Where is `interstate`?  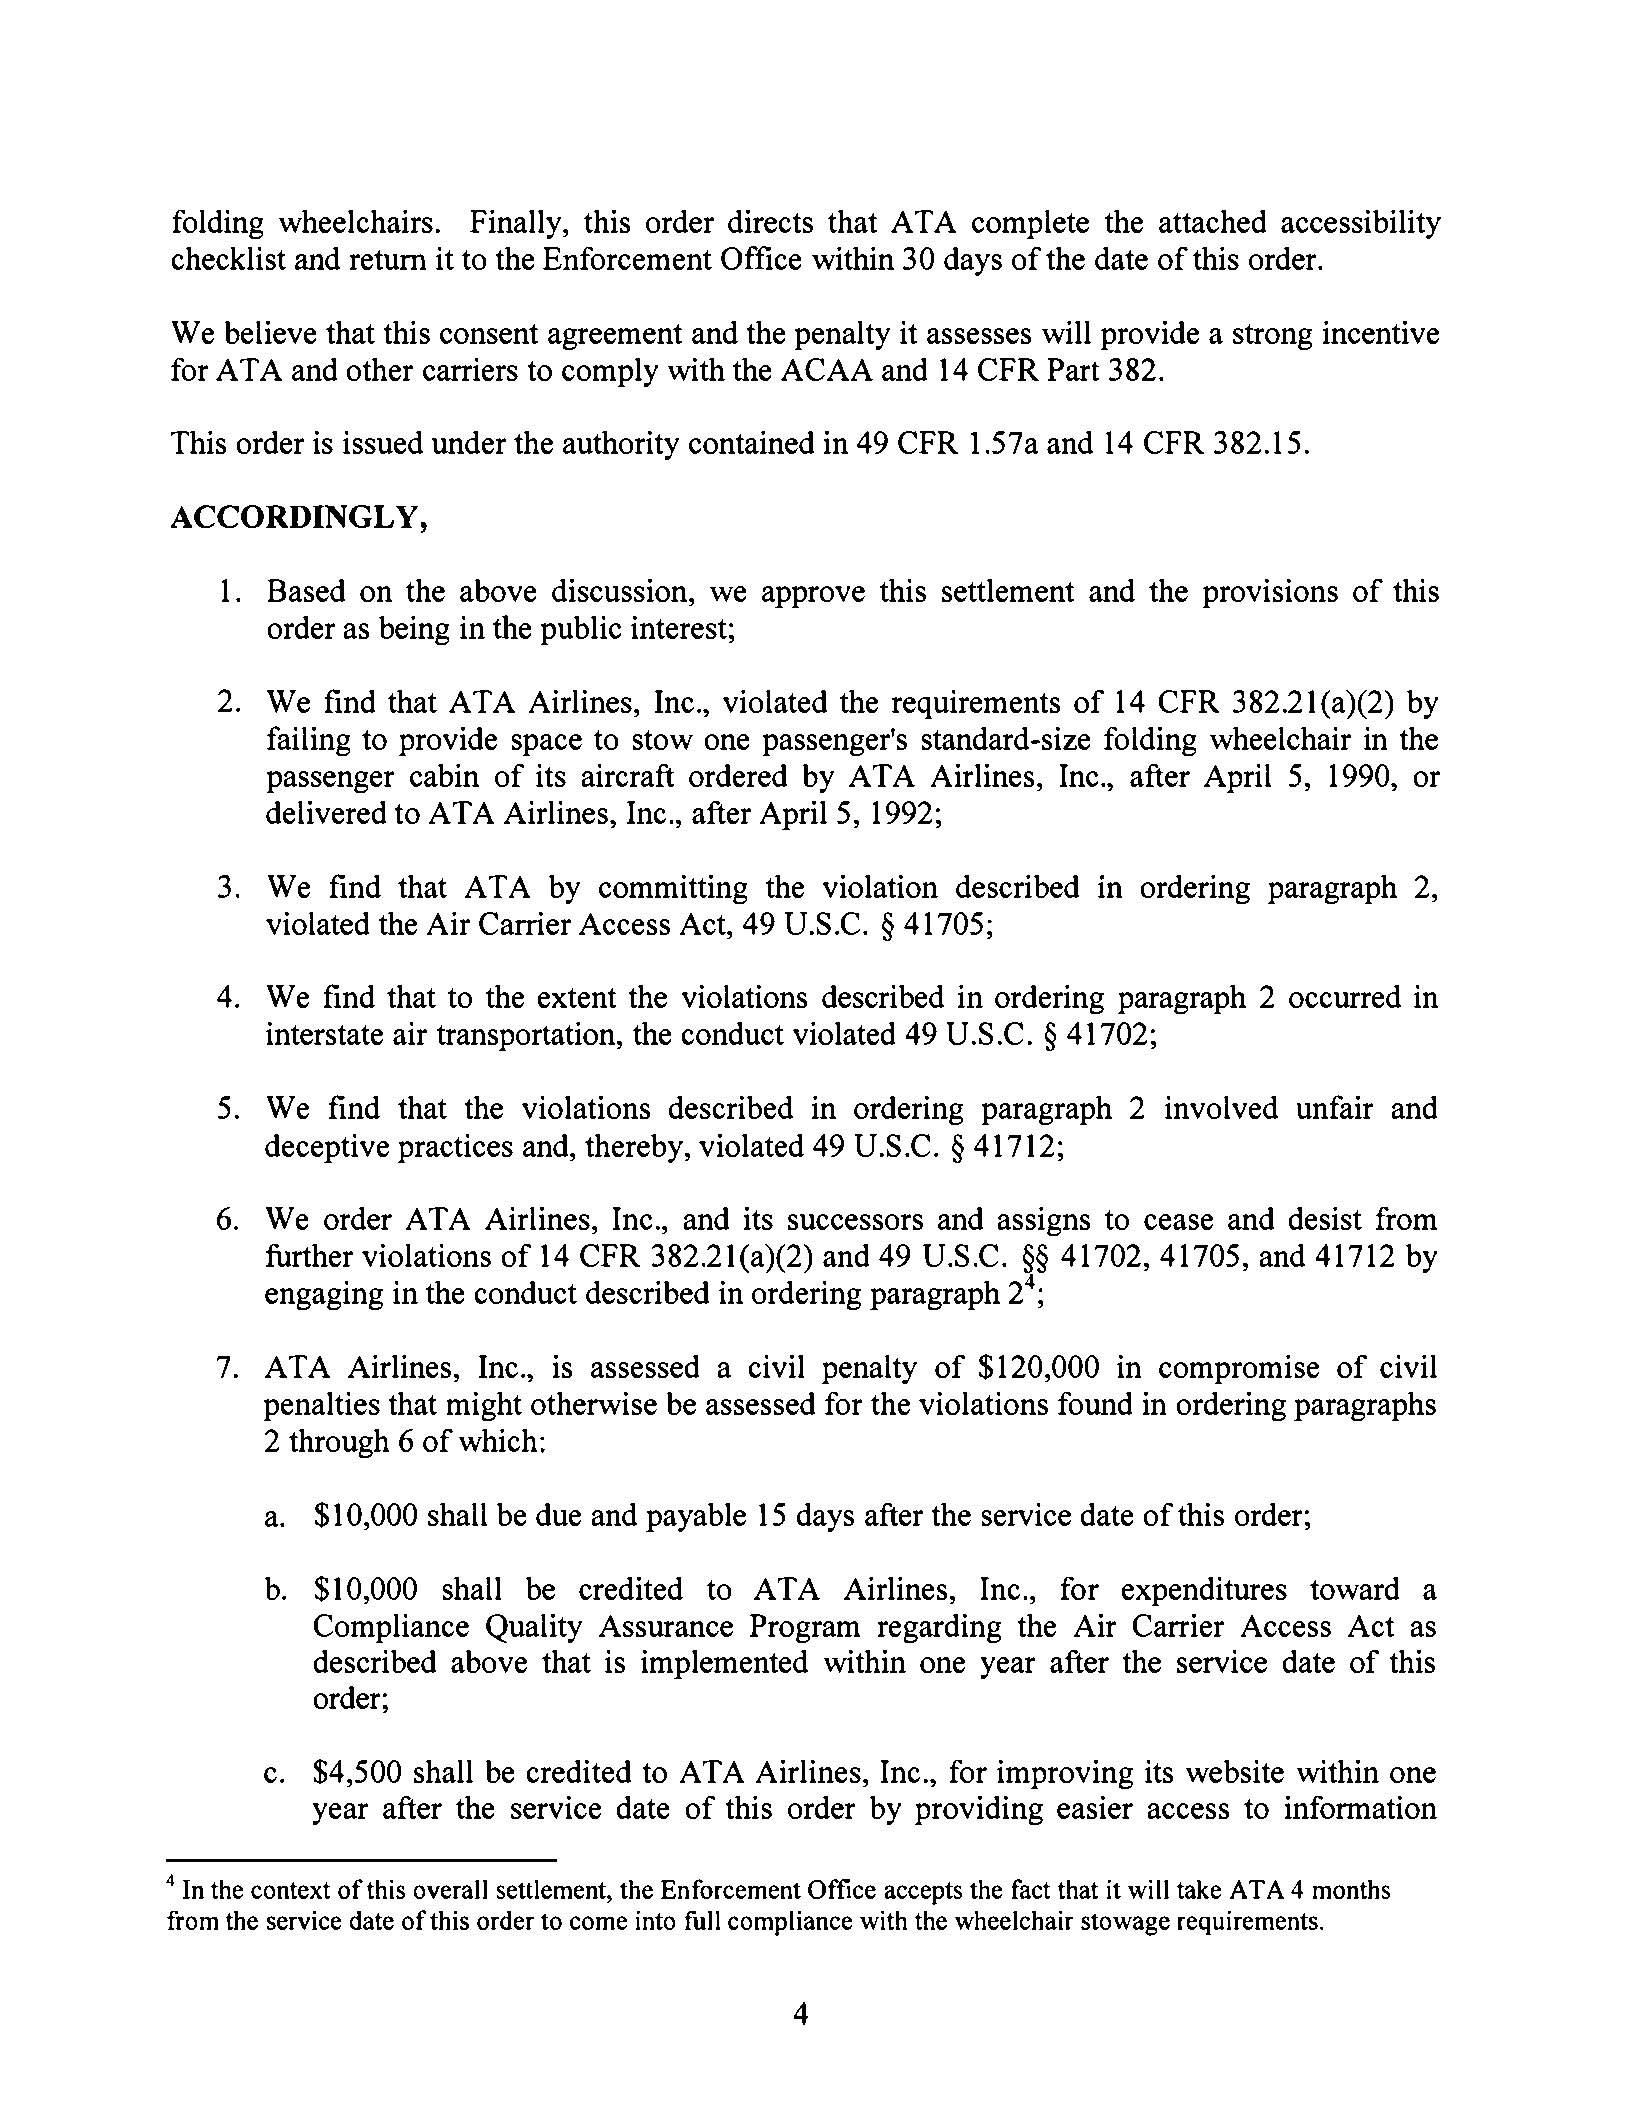
interstate is located at coordinates (324, 1033).
